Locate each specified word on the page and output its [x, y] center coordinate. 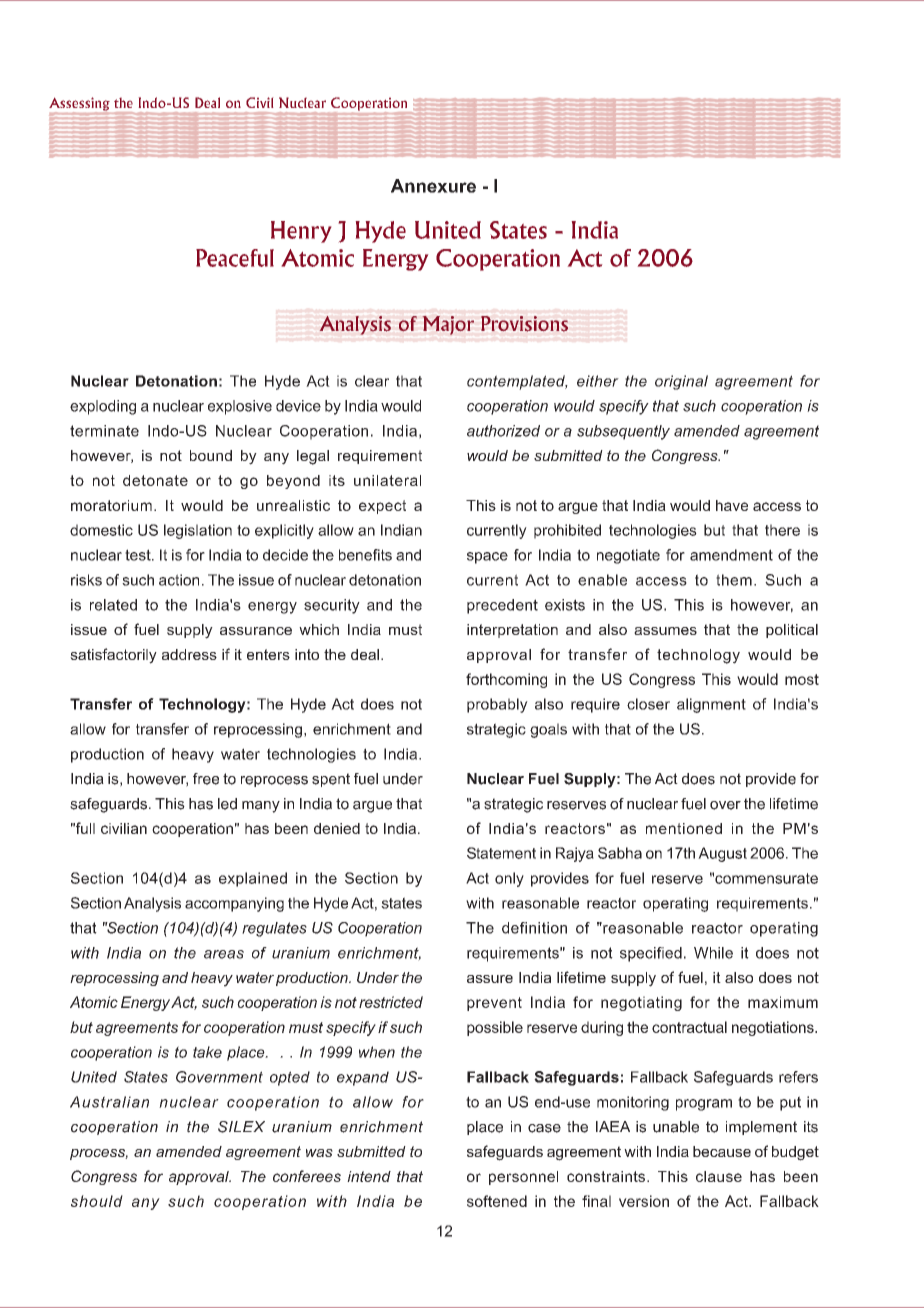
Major [448, 325]
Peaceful [235, 258]
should [97, 1201]
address [189, 654]
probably [497, 705]
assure [490, 979]
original [681, 382]
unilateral [387, 480]
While [713, 953]
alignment [711, 705]
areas [224, 954]
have [732, 505]
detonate [155, 480]
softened [497, 1201]
